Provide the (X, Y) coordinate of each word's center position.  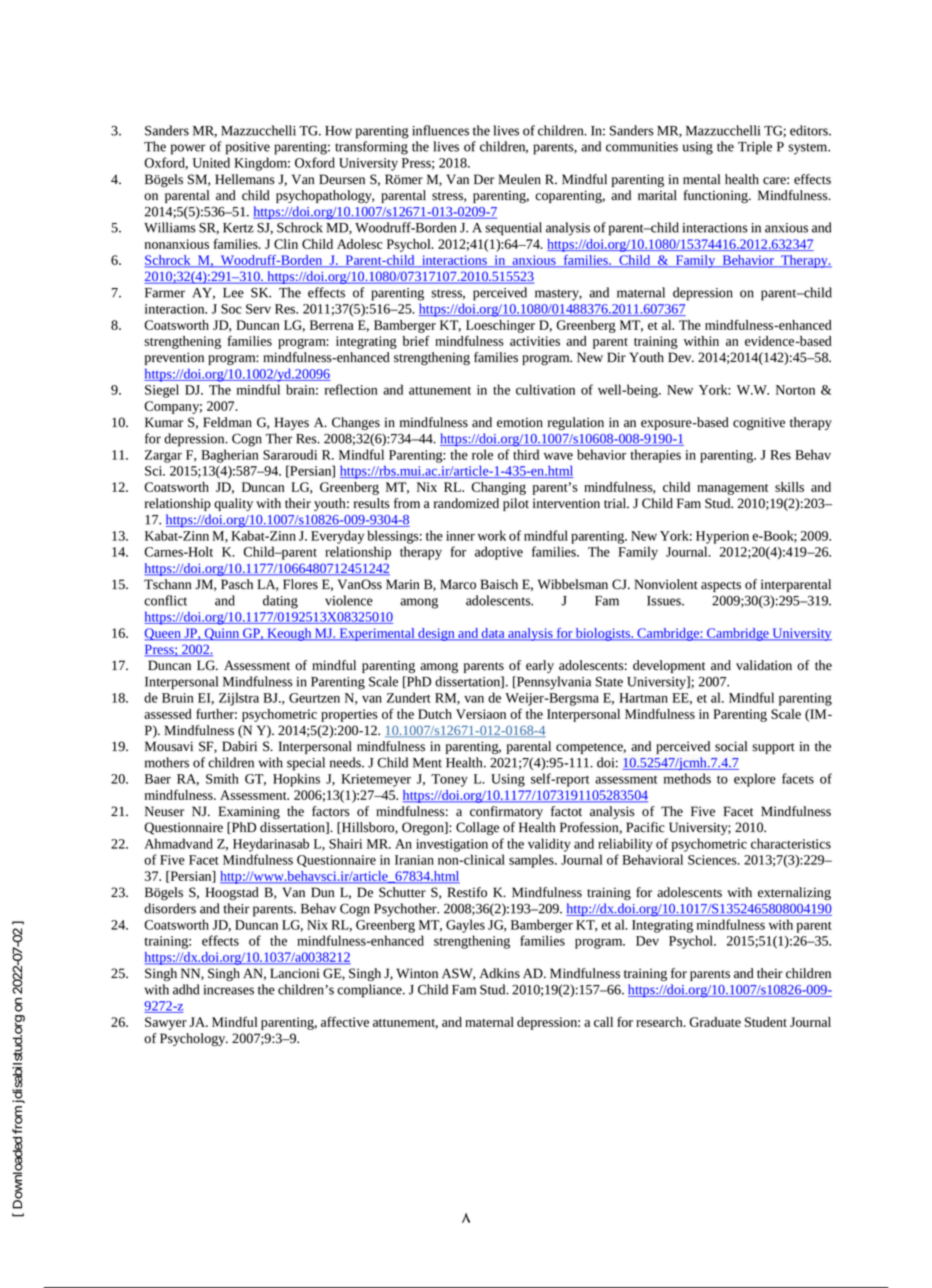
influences (440, 130)
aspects (721, 586)
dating (280, 602)
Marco (458, 584)
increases (229, 990)
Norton (795, 390)
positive (248, 148)
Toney (449, 780)
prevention (174, 358)
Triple (755, 148)
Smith (222, 778)
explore (755, 780)
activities (535, 341)
